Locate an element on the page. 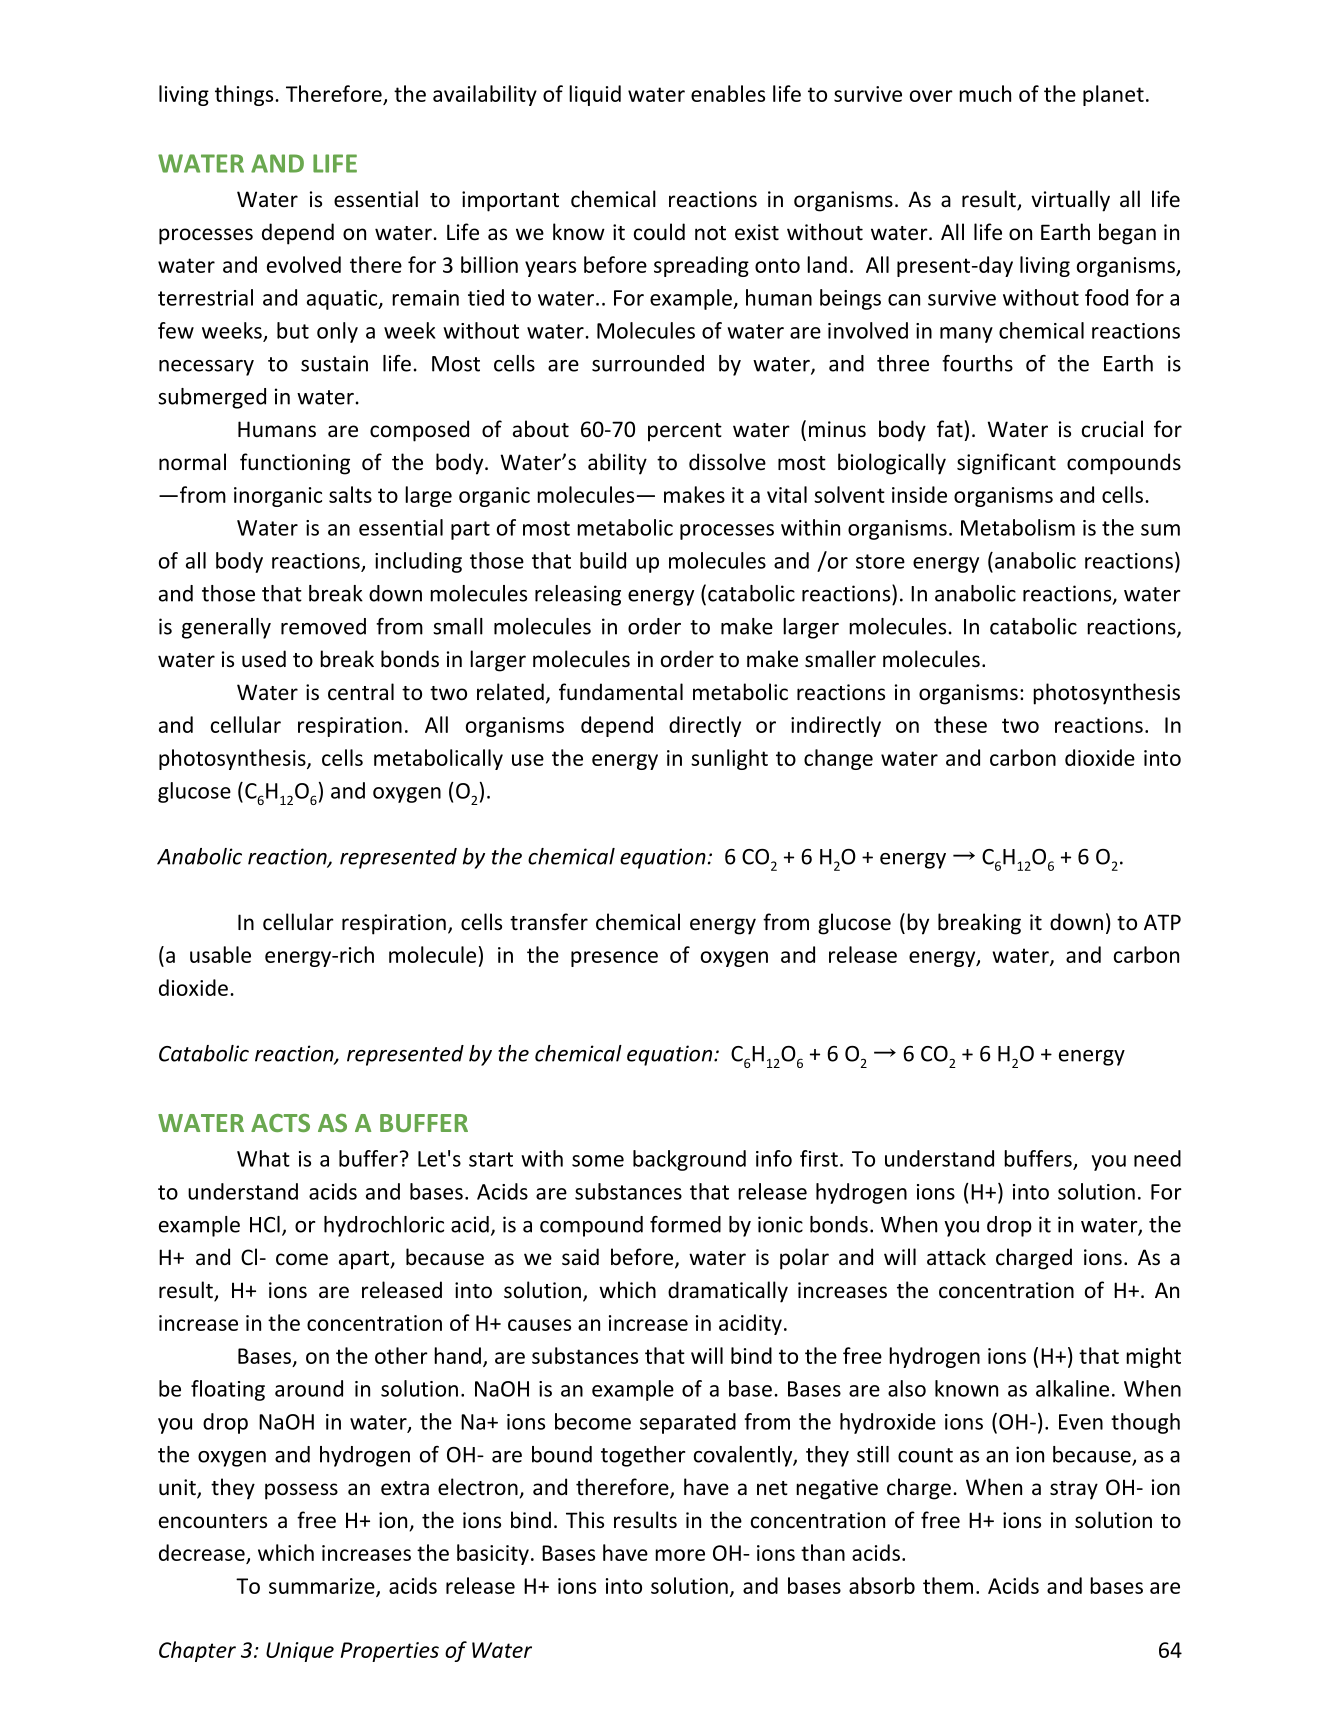 The height and width of the page is (1735, 1340). presence is located at coordinates (614, 959).
